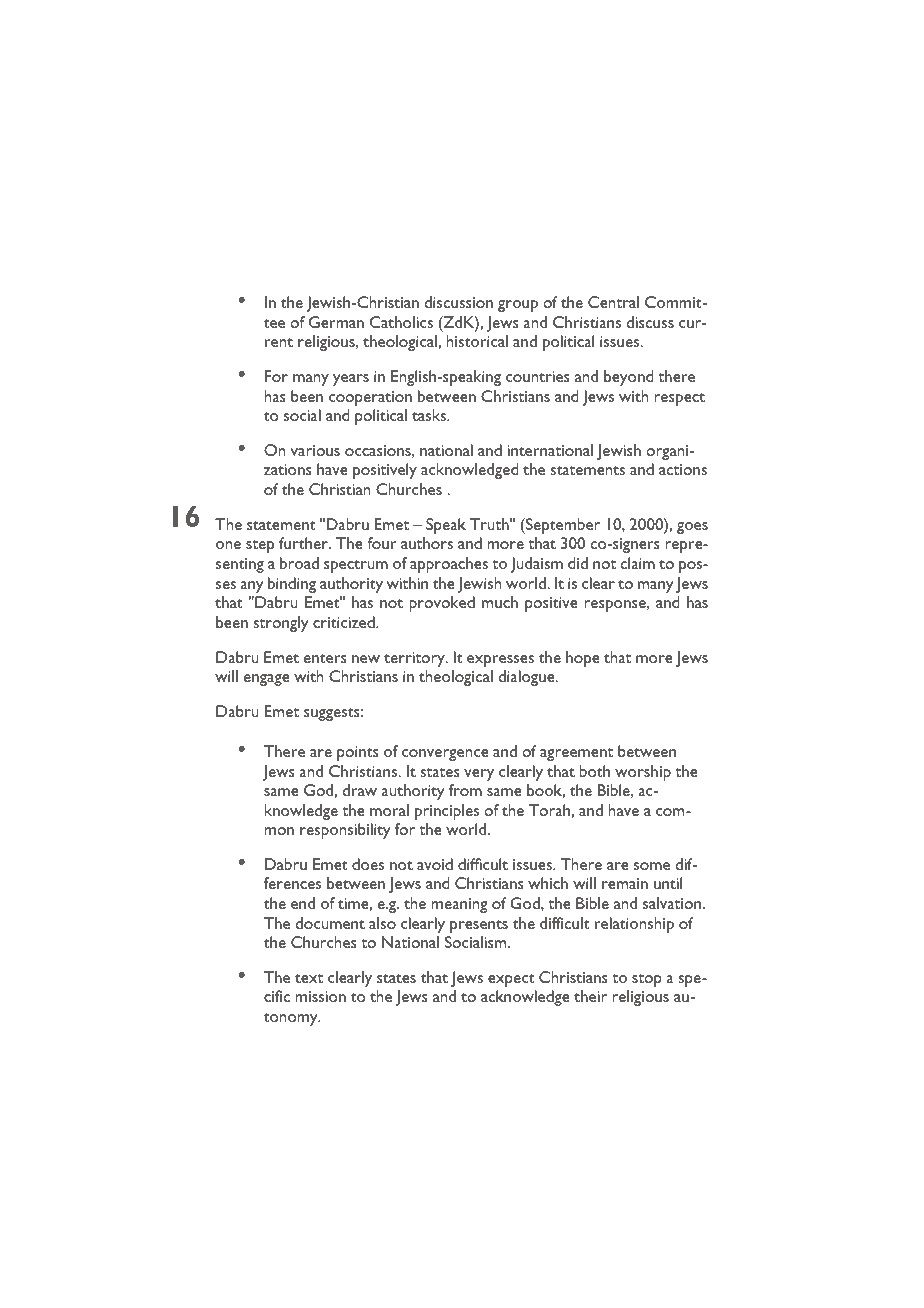  I want to click on historical, so click(477, 341).
